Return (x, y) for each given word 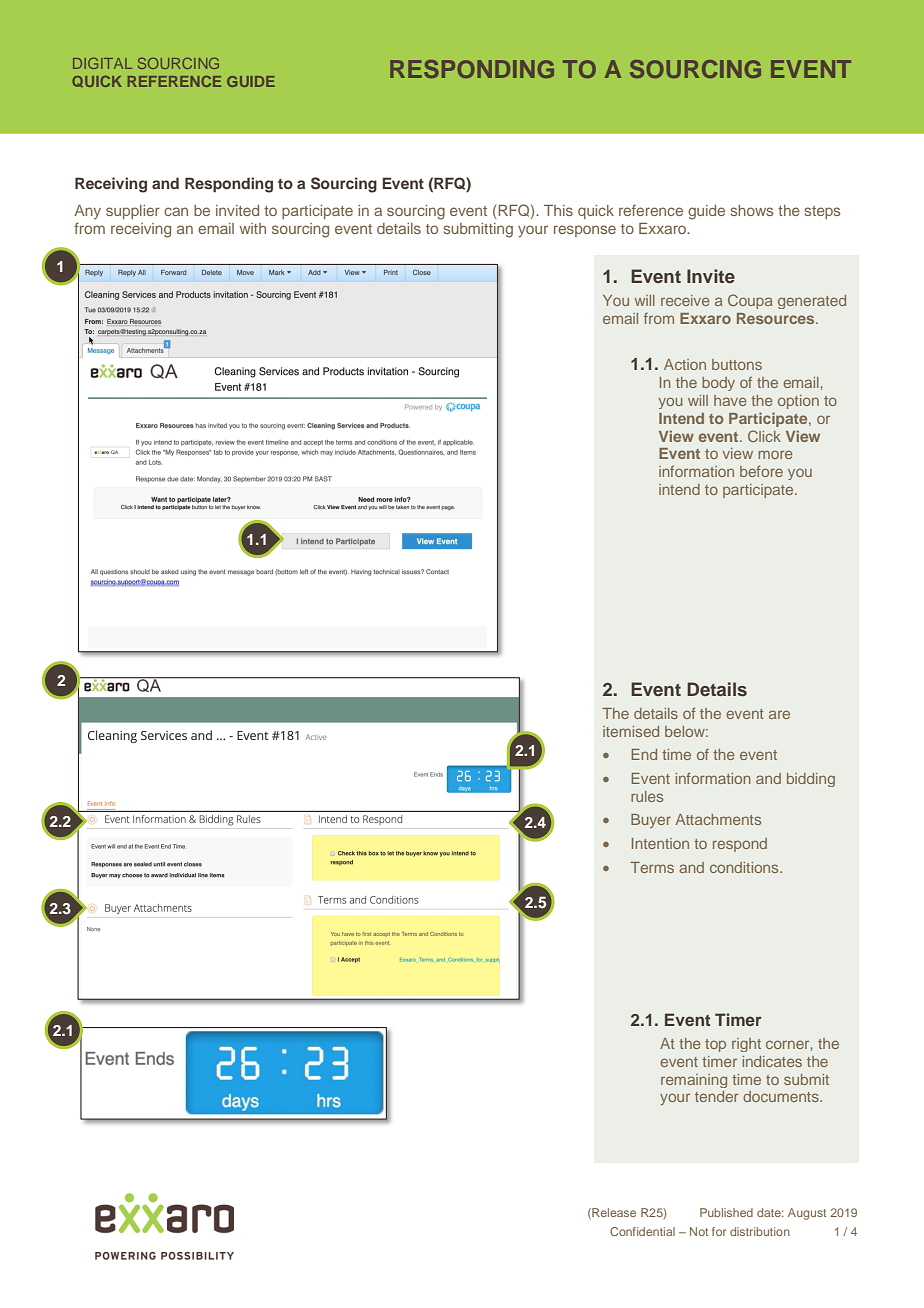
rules (647, 796)
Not (699, 1231)
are (779, 714)
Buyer (651, 821)
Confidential (642, 1231)
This (558, 210)
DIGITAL (102, 63)
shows (752, 210)
